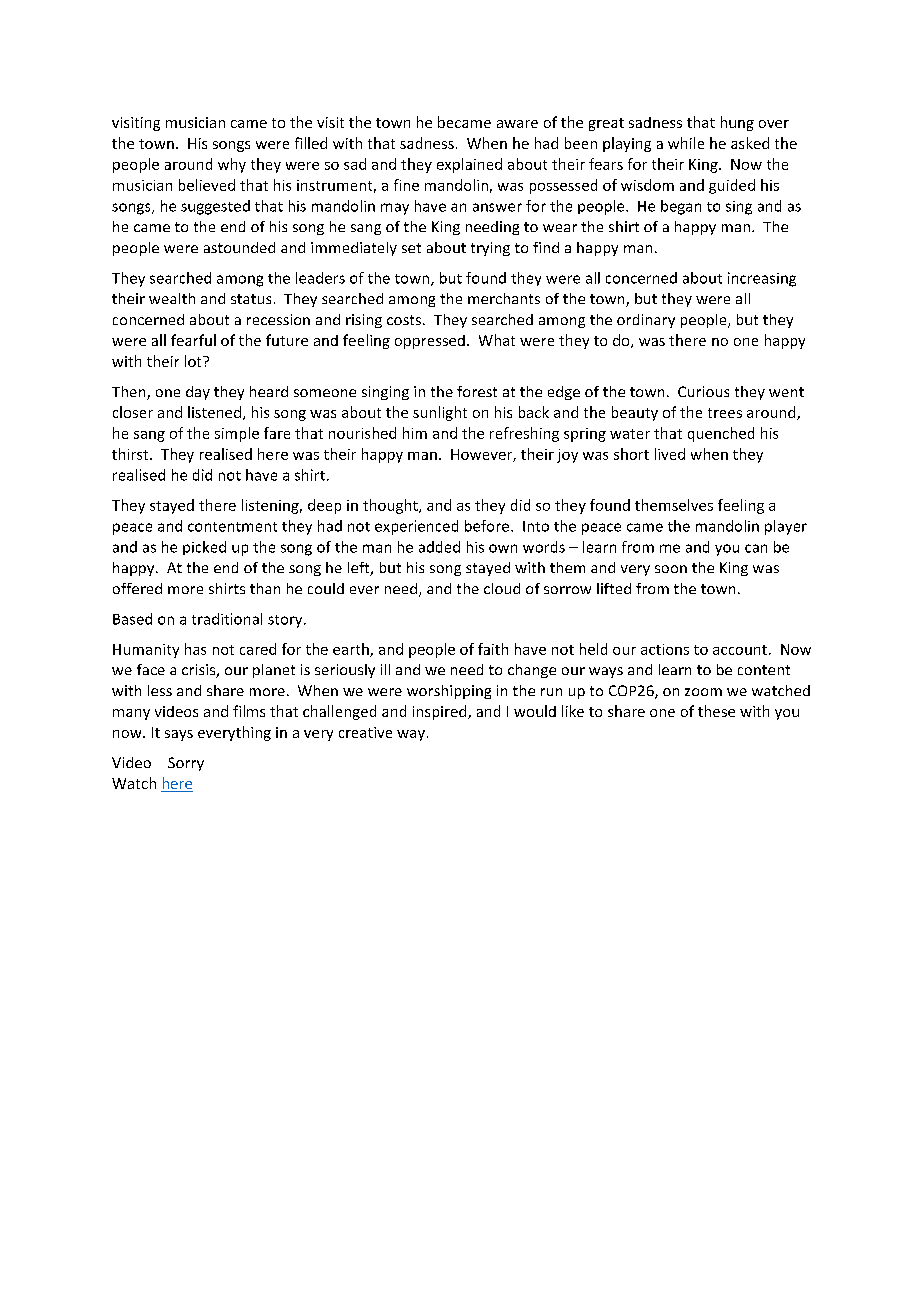 The height and width of the screenshot is (1308, 924). What do you see at coordinates (204, 548) in the screenshot?
I see `picked` at bounding box center [204, 548].
